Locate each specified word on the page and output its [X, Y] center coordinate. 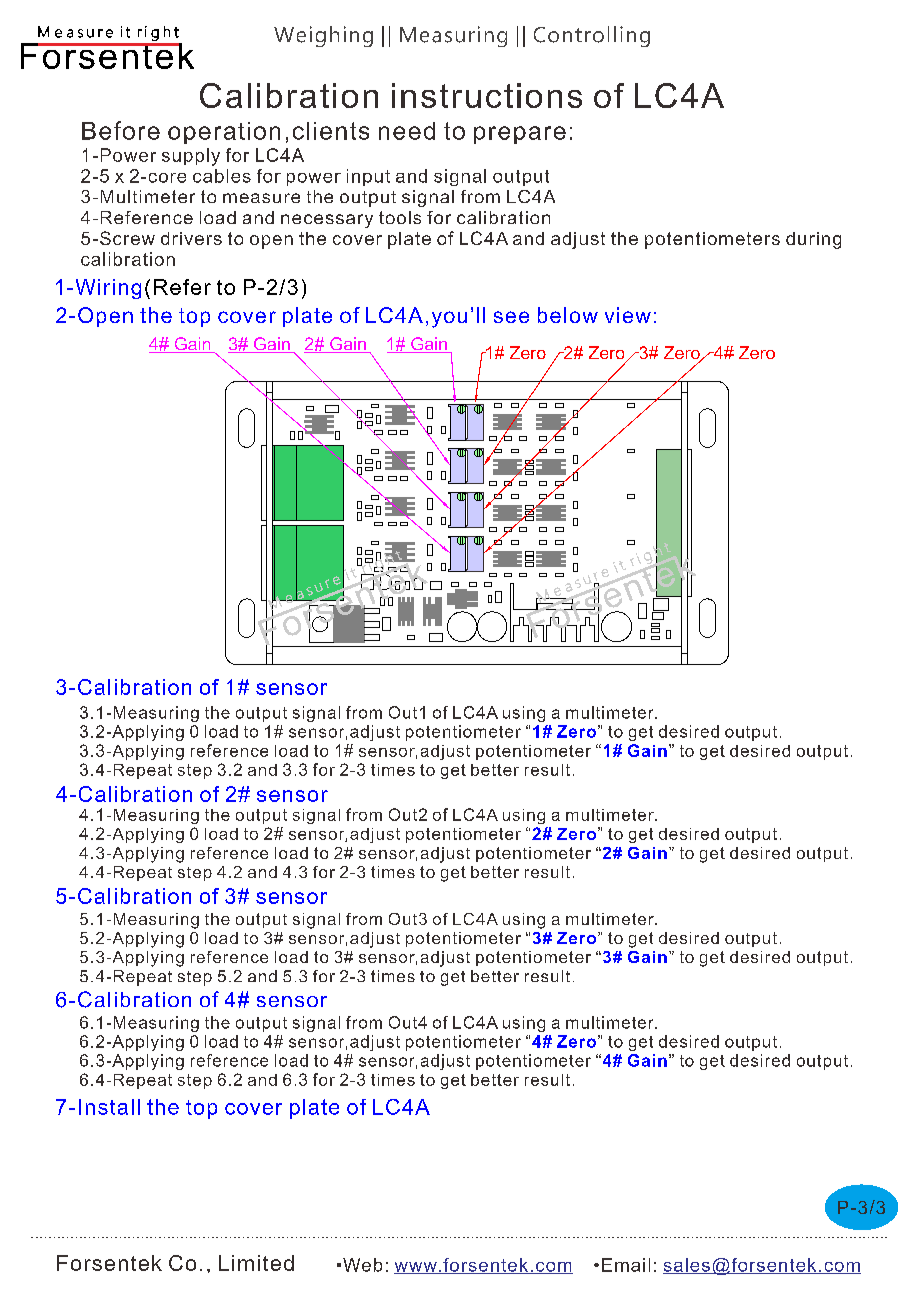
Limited [256, 1263]
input [368, 177]
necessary [327, 221]
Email [626, 1265]
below [568, 315]
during [813, 240]
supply [191, 157]
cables [222, 176]
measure [261, 198]
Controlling [592, 36]
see [511, 317]
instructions [487, 95]
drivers [191, 238]
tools [400, 217]
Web [362, 1265]
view [628, 315]
